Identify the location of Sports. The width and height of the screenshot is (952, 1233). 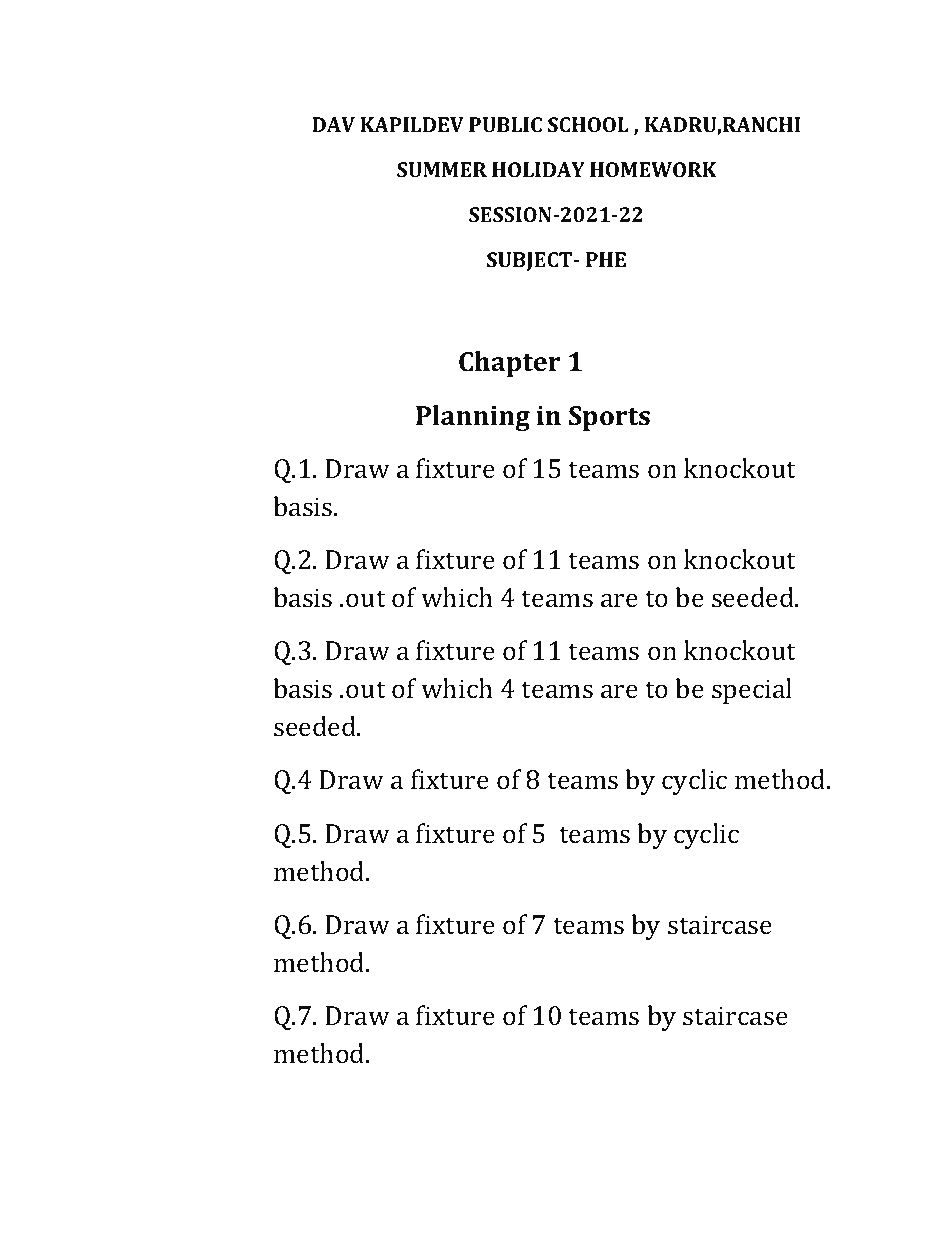
(609, 418).
